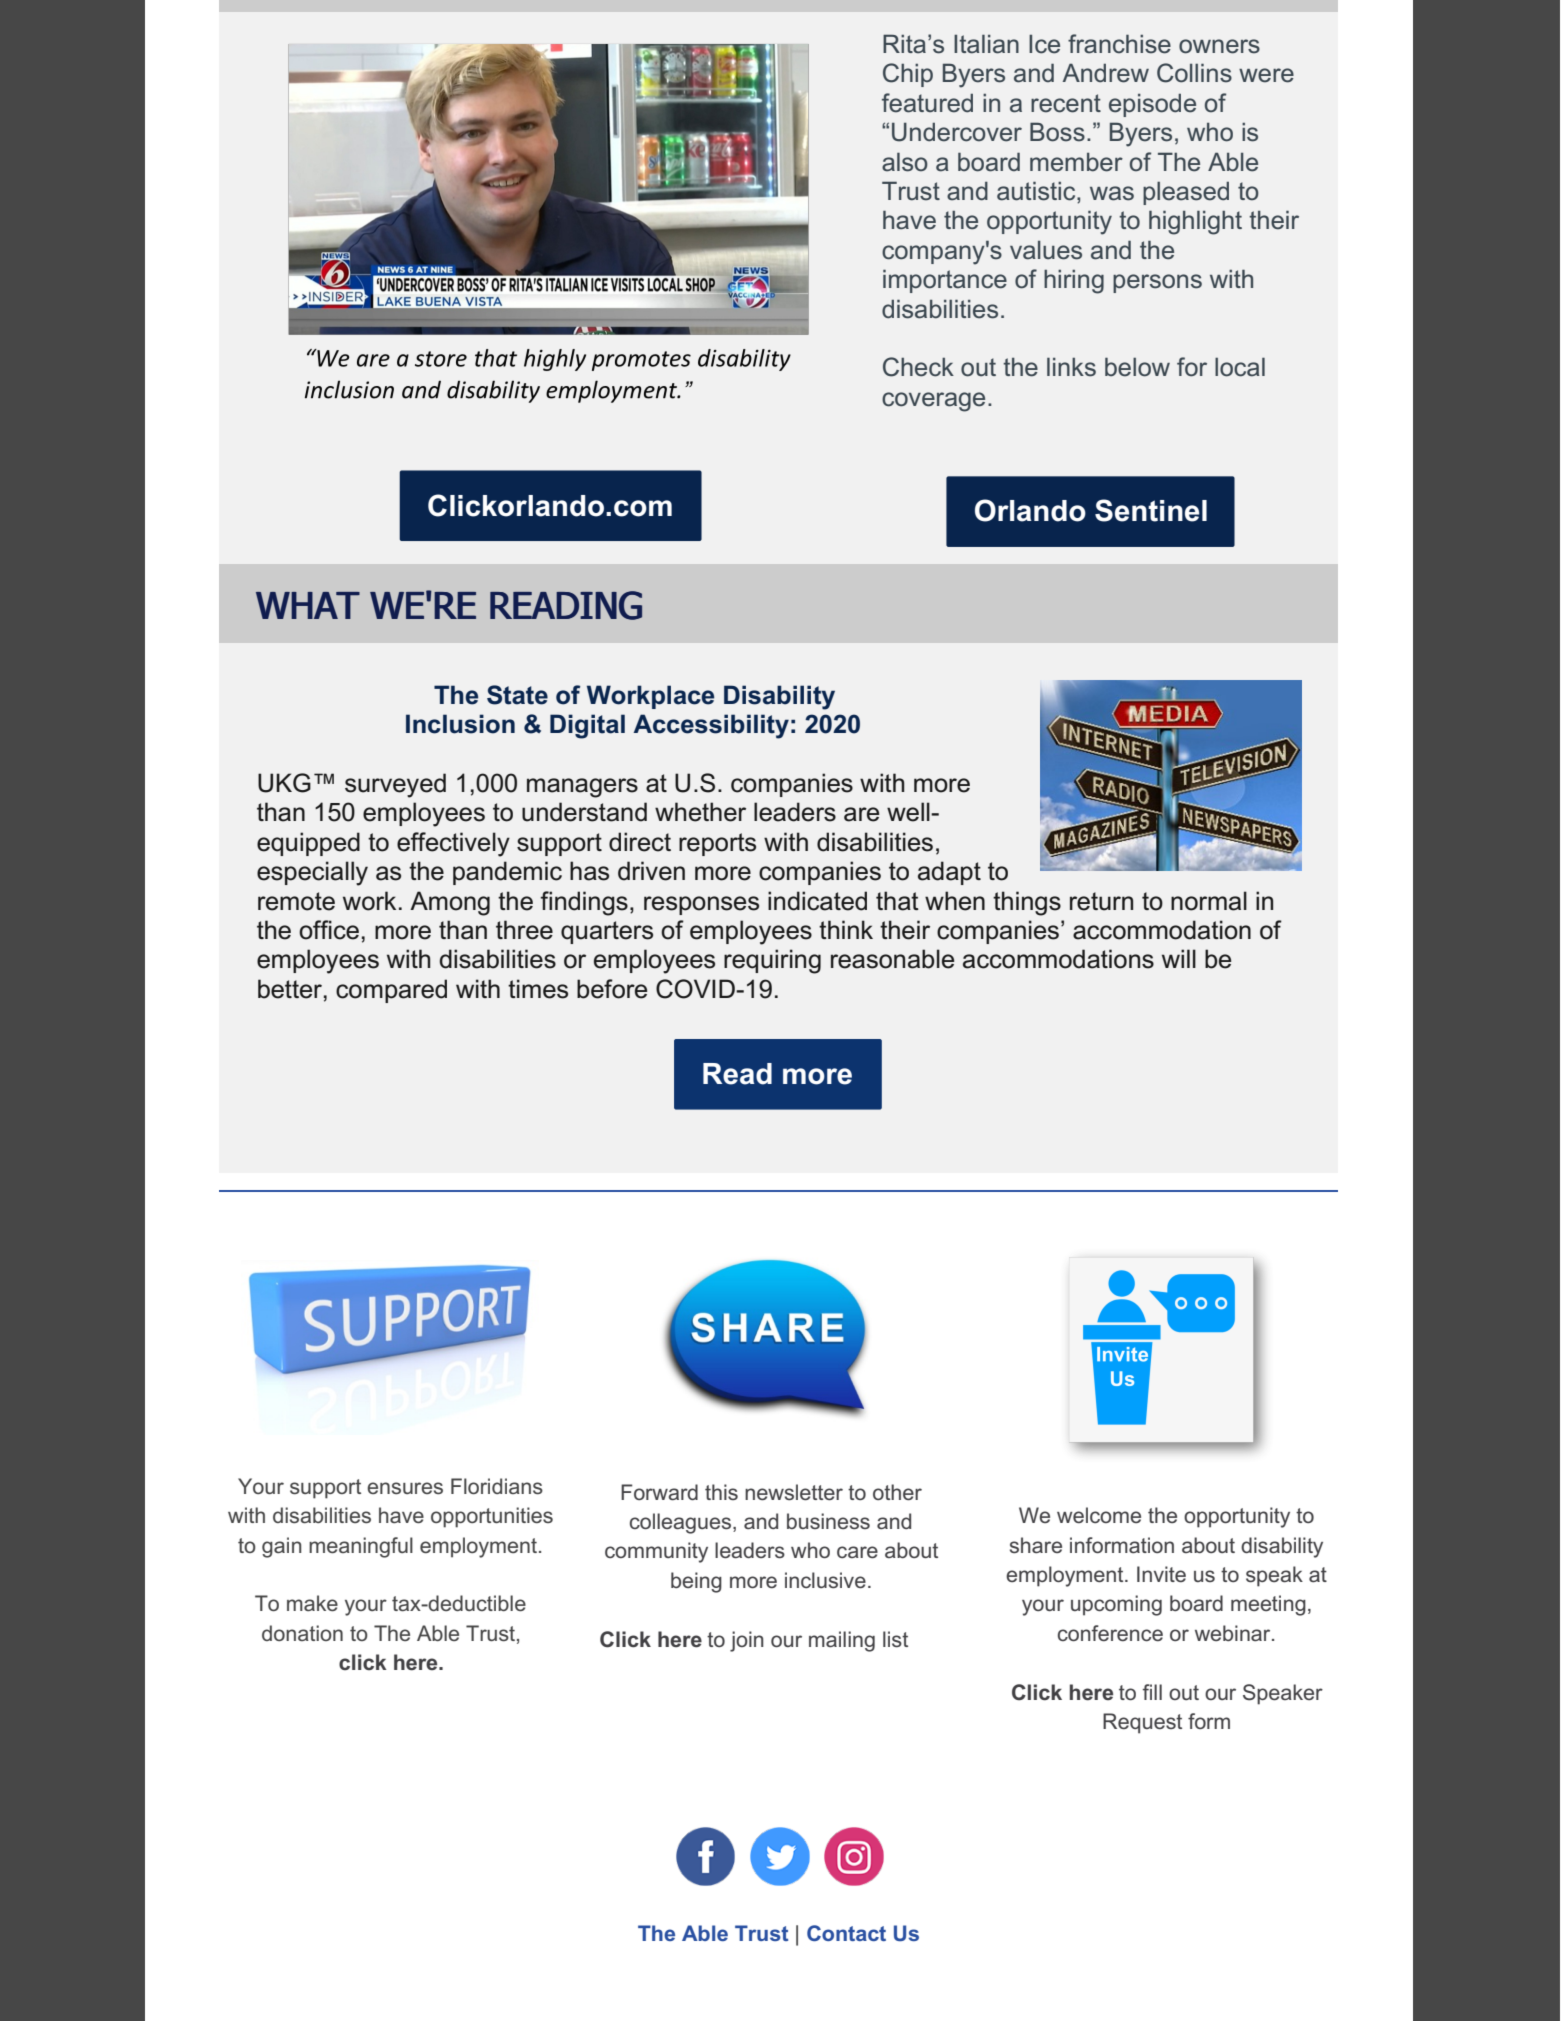  What do you see at coordinates (1179, 958) in the document?
I see `will` at bounding box center [1179, 958].
